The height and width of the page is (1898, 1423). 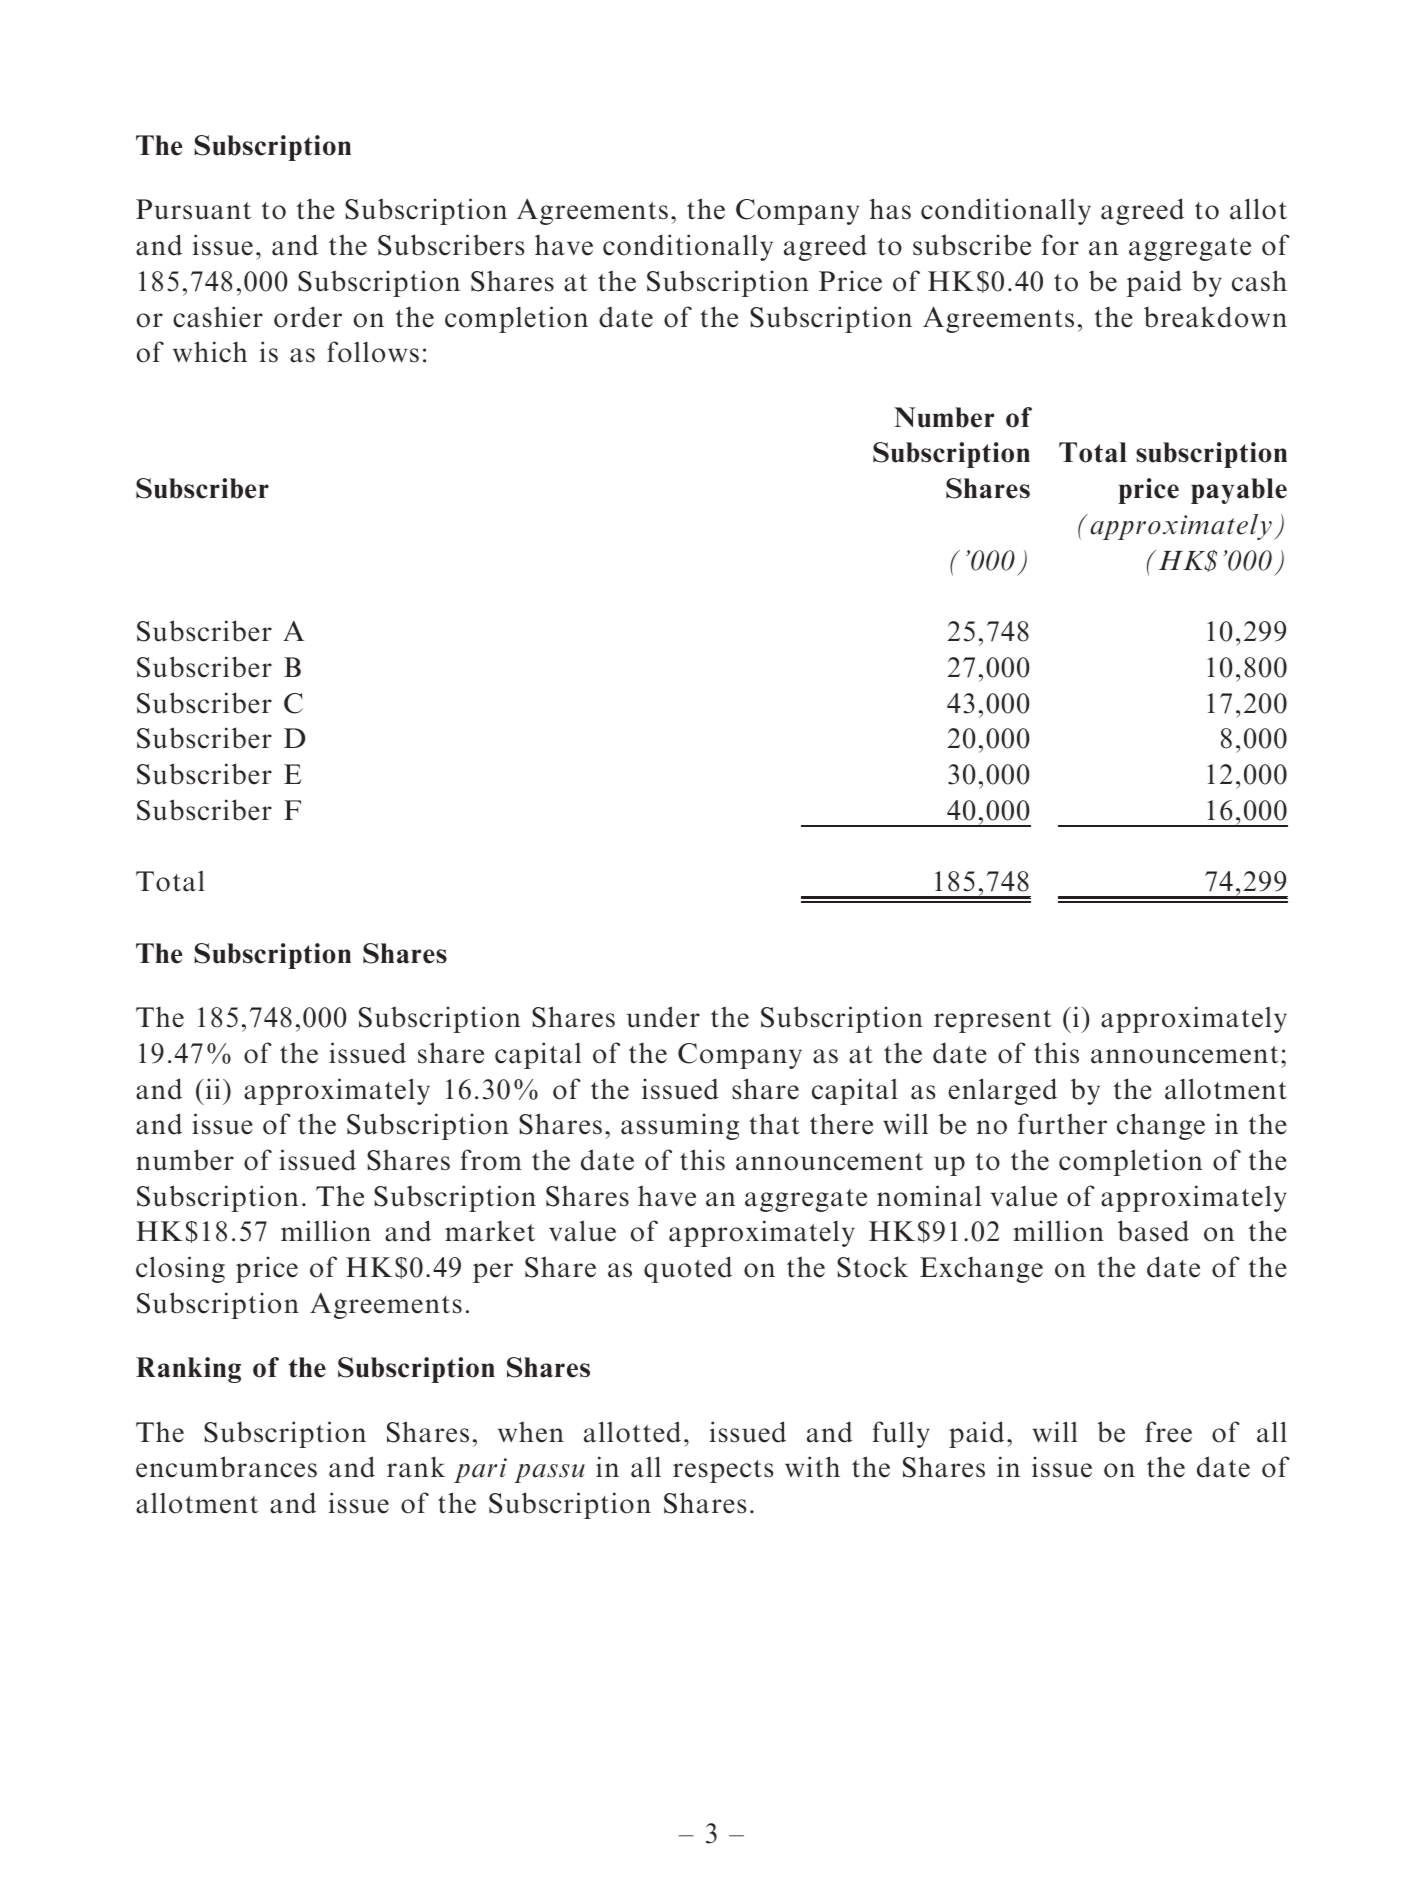 I want to click on breakdown, so click(x=1215, y=317).
